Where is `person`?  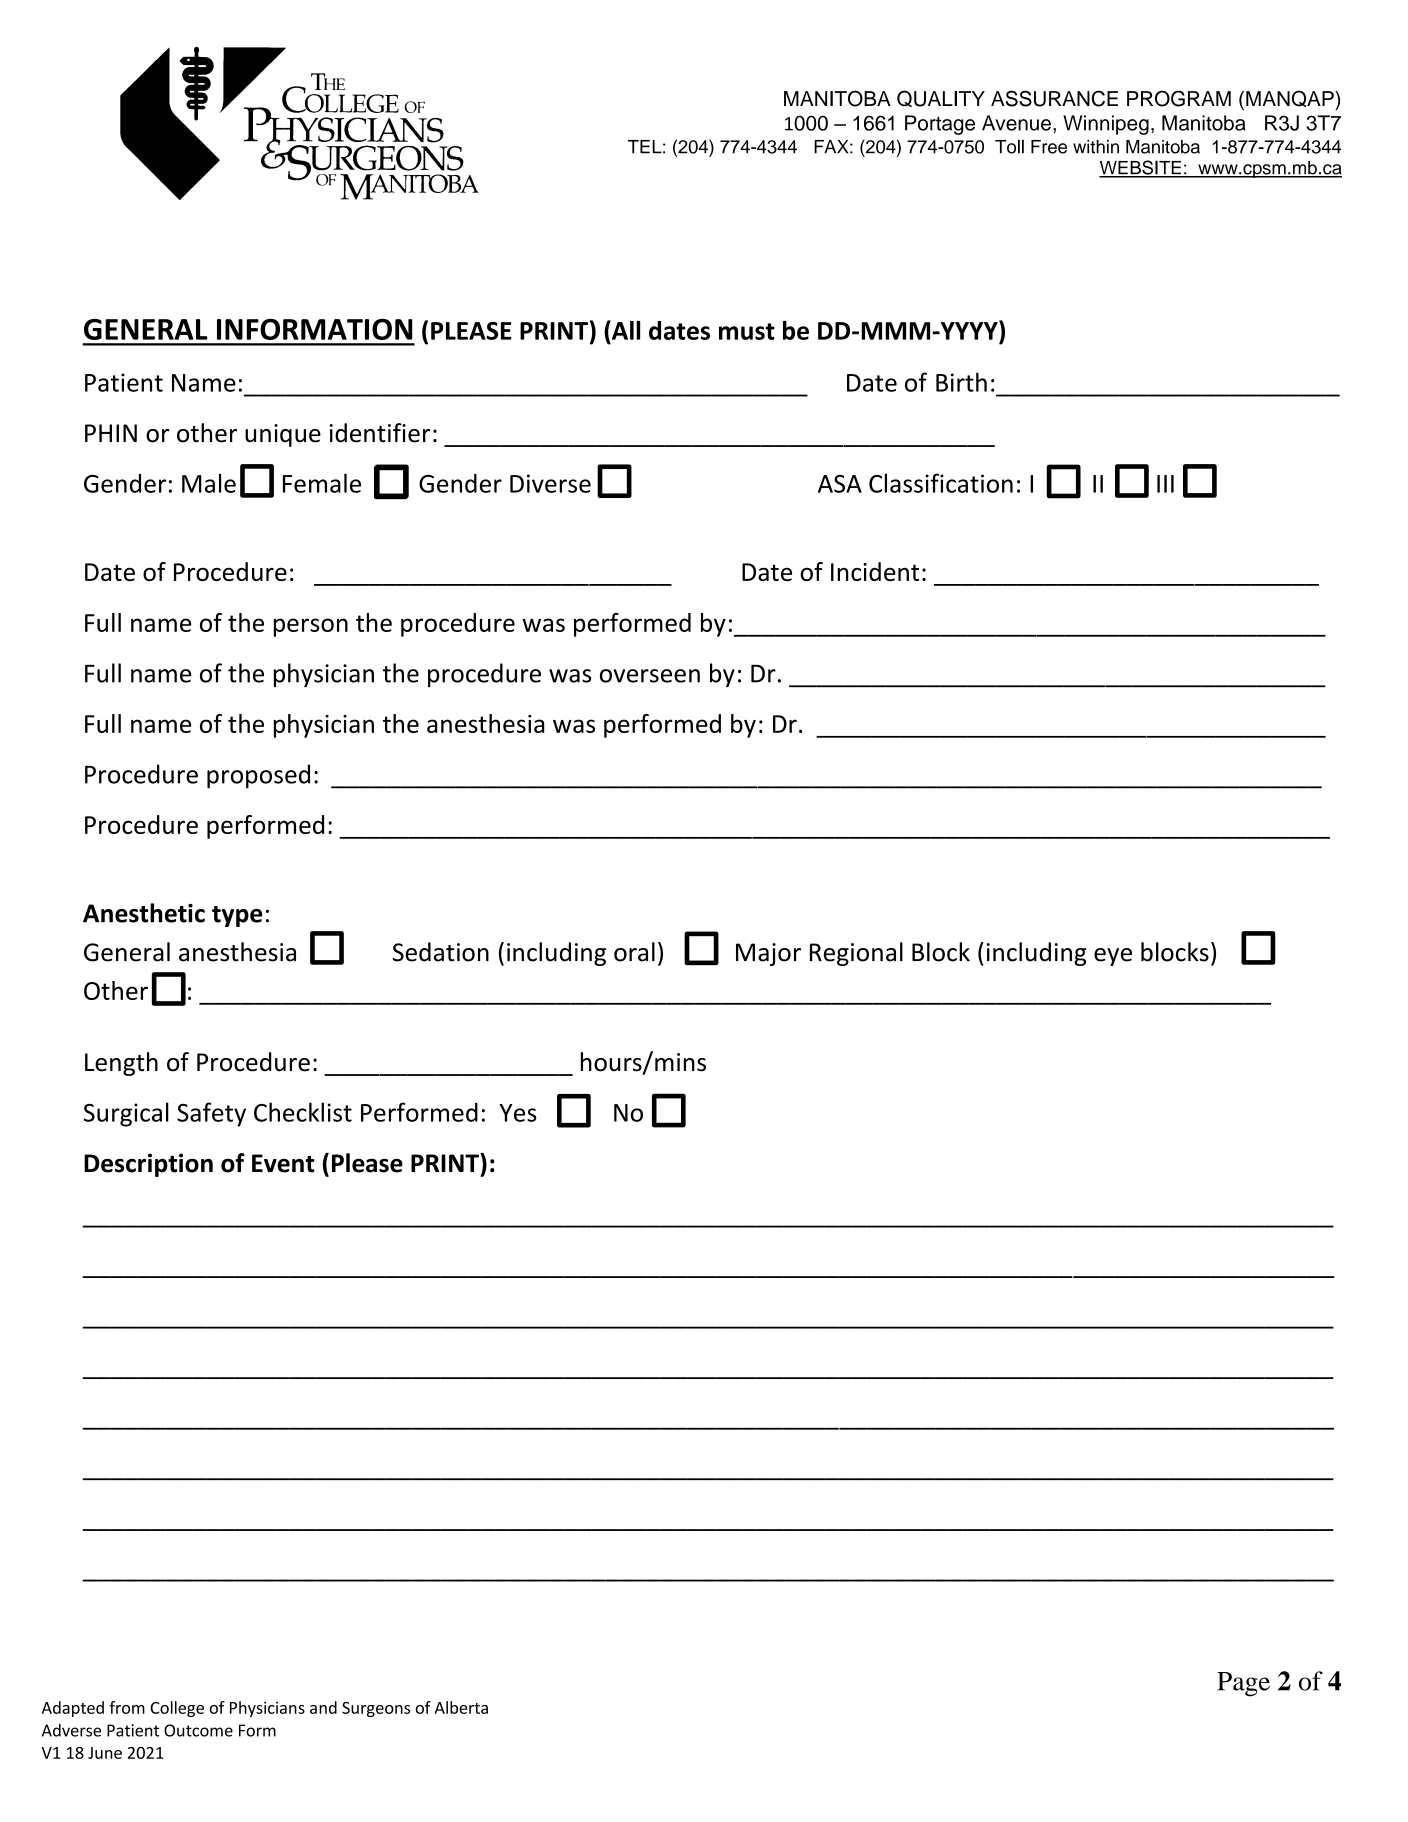 person is located at coordinates (311, 627).
